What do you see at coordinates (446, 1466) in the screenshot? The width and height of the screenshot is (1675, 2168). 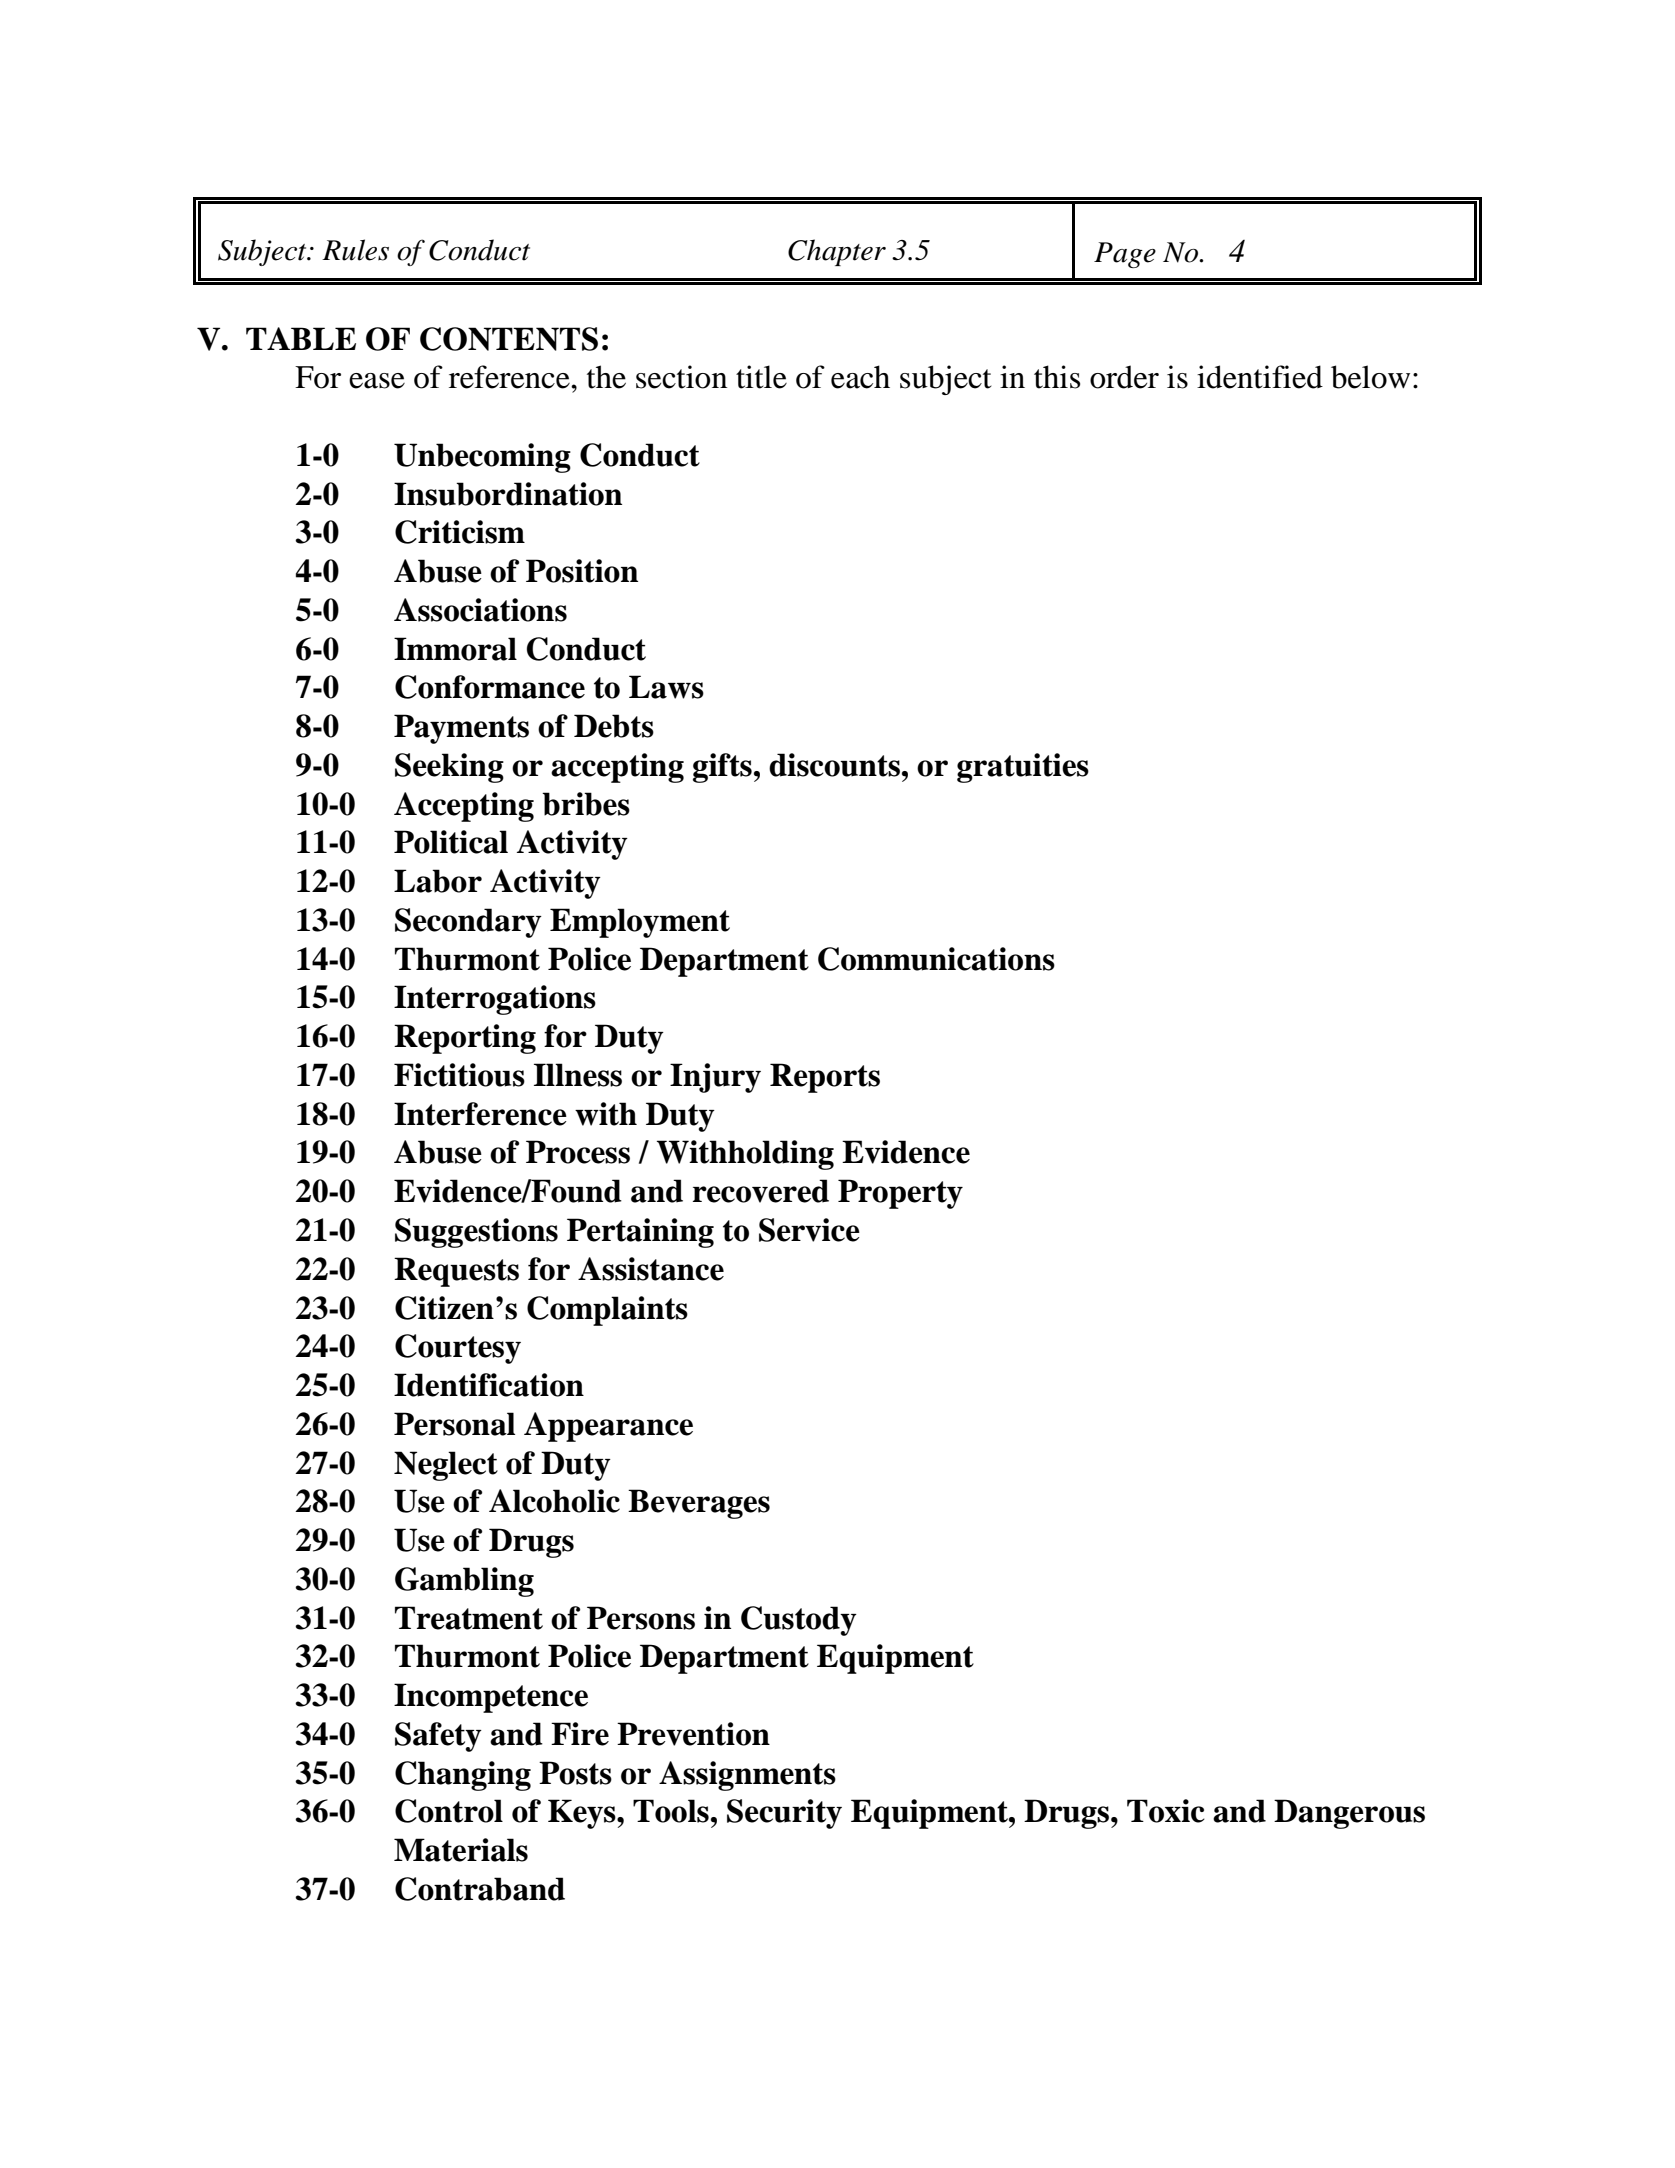 I see `Neglect` at bounding box center [446, 1466].
